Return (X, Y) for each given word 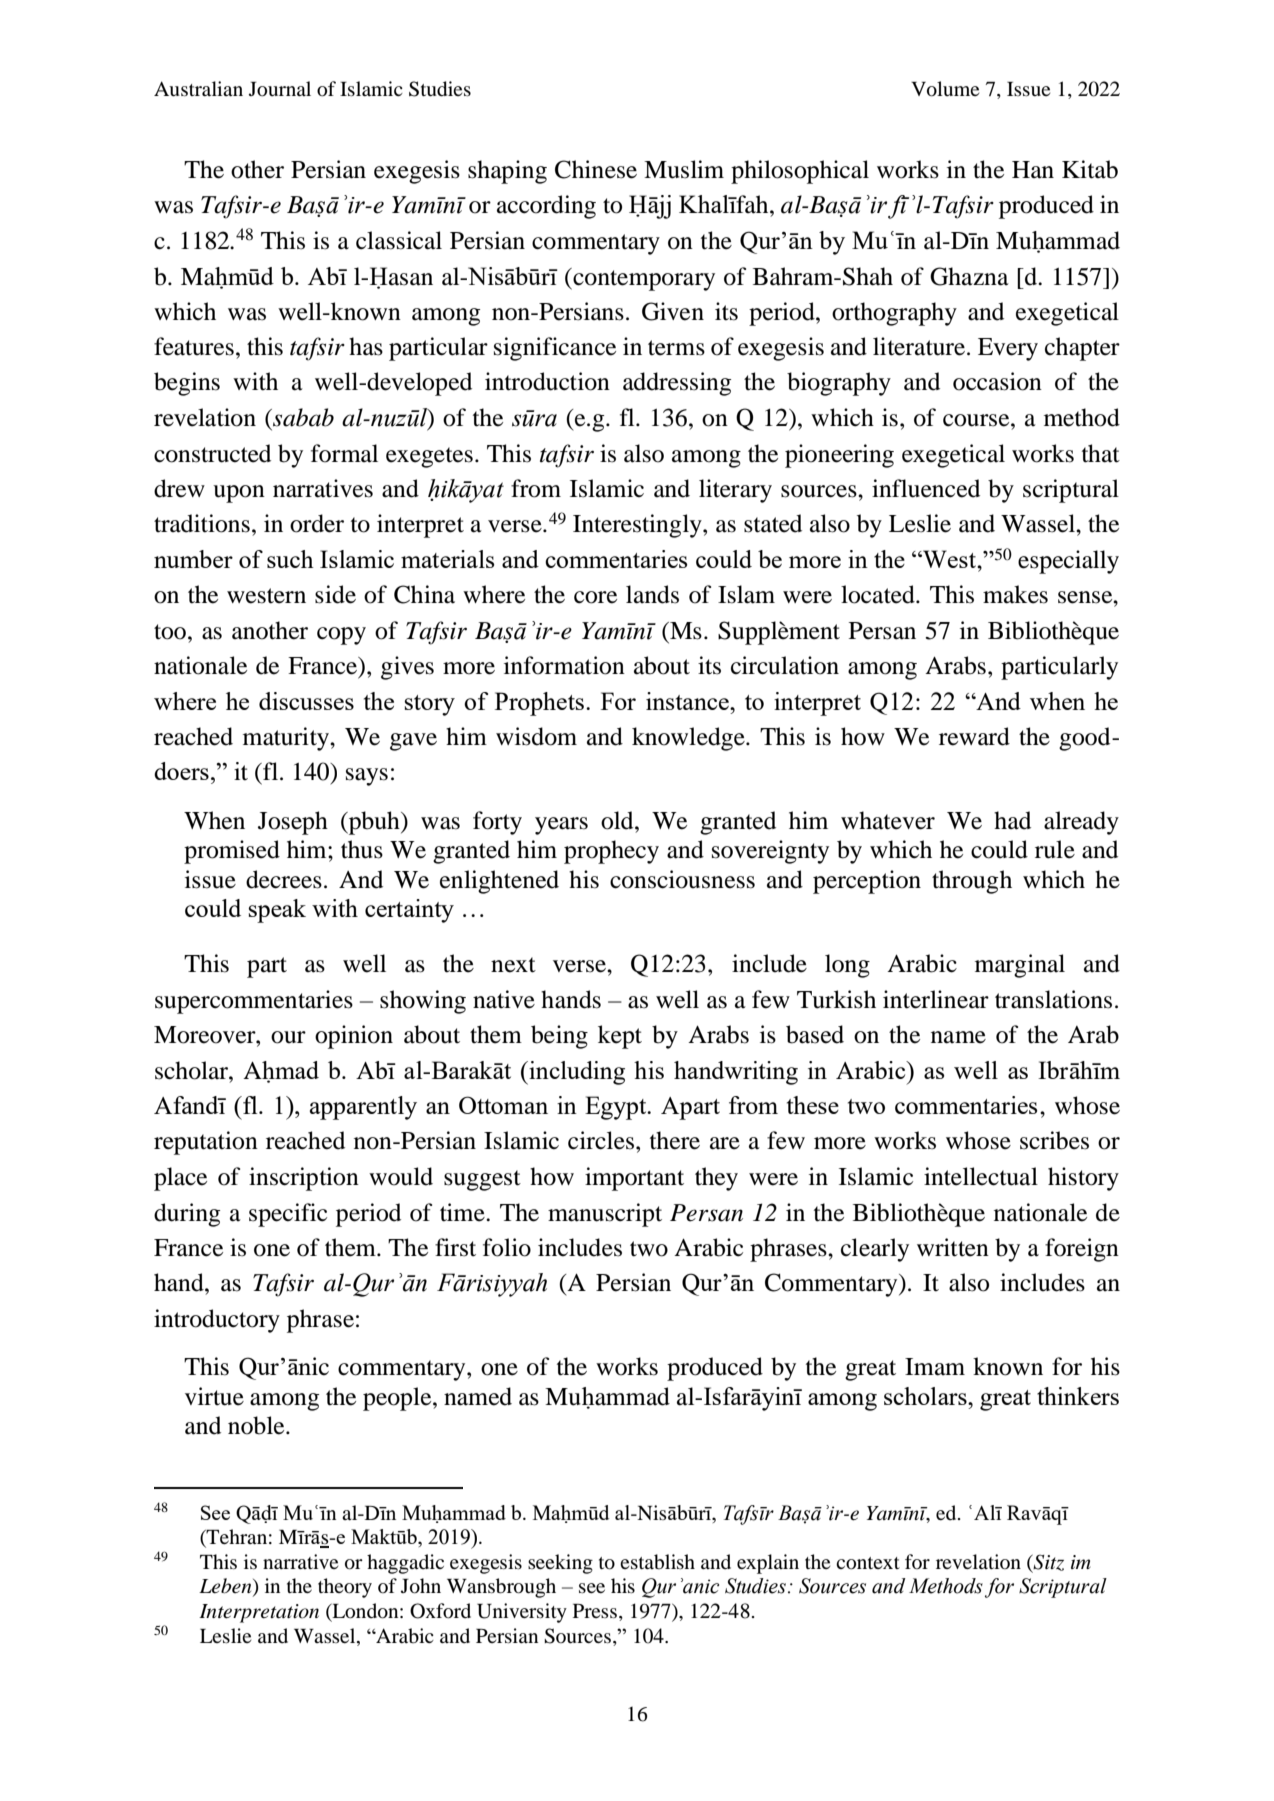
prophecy (611, 852)
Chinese (596, 169)
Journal (280, 89)
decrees (284, 879)
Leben (226, 1587)
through (972, 882)
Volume (945, 89)
